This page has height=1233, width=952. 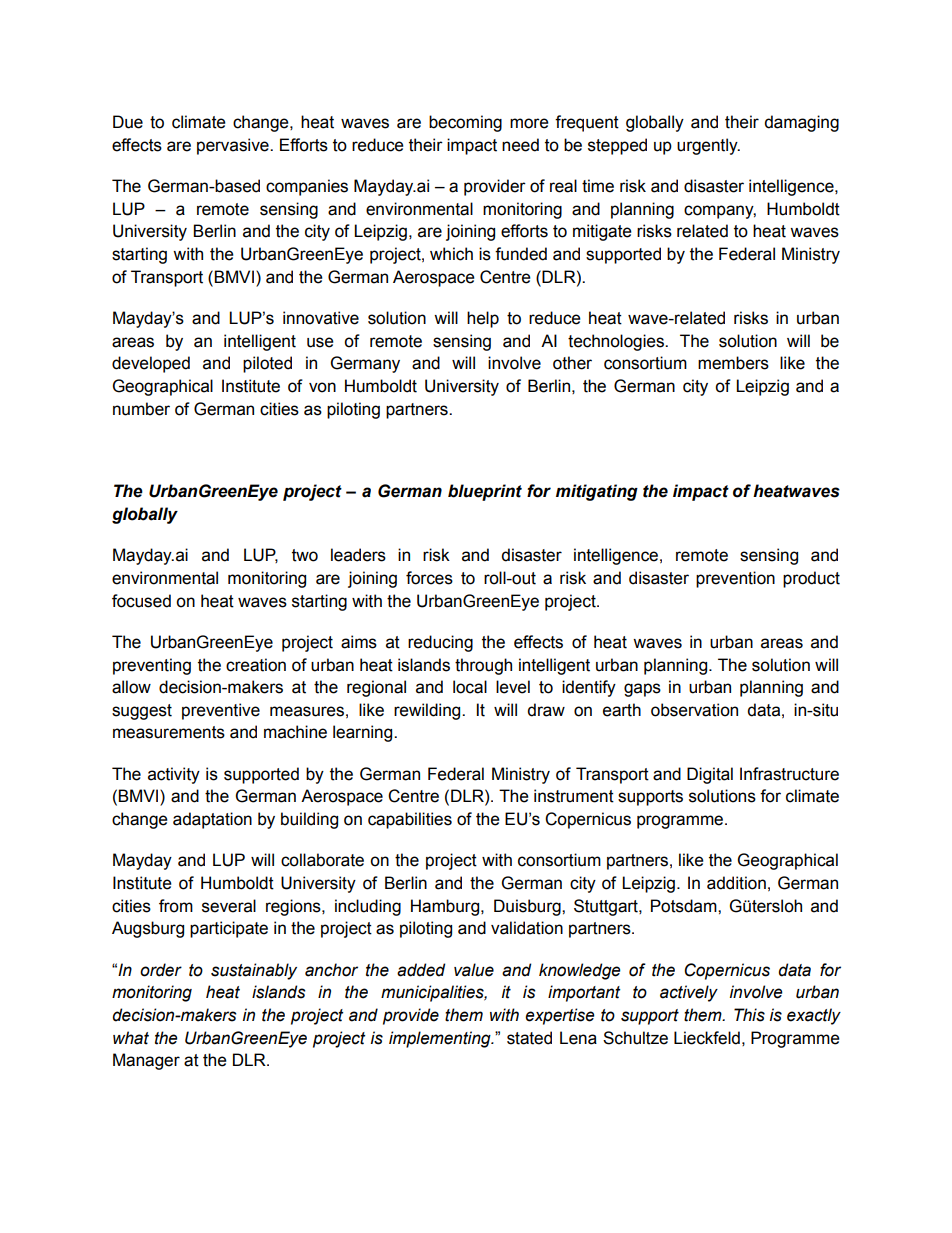 What do you see at coordinates (221, 711) in the page?
I see `preventive` at bounding box center [221, 711].
